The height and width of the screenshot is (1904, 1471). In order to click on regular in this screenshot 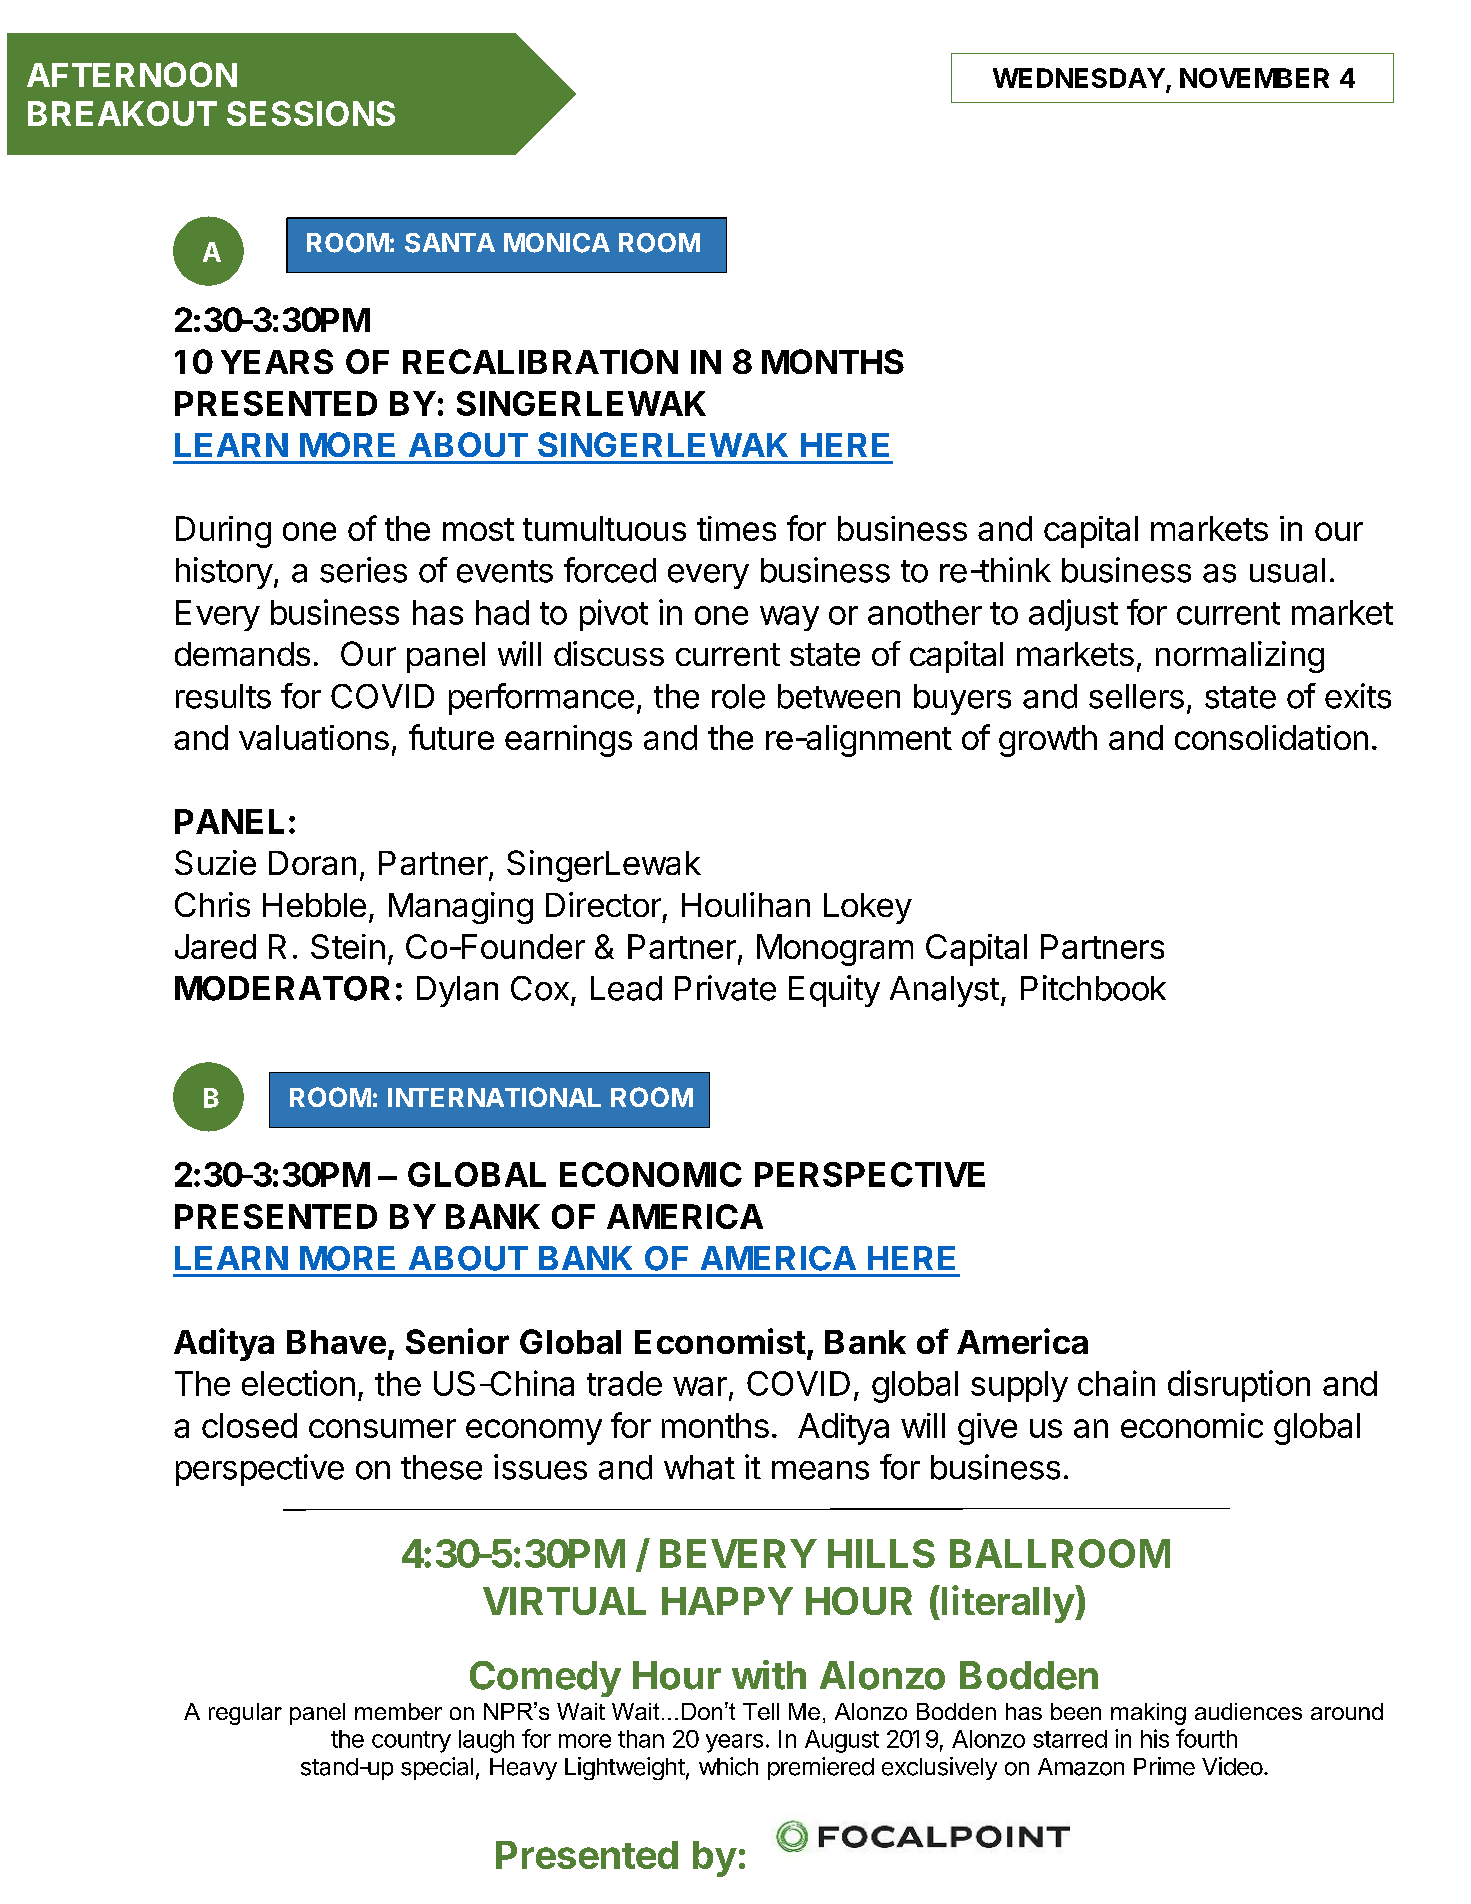, I will do `click(245, 1714)`.
